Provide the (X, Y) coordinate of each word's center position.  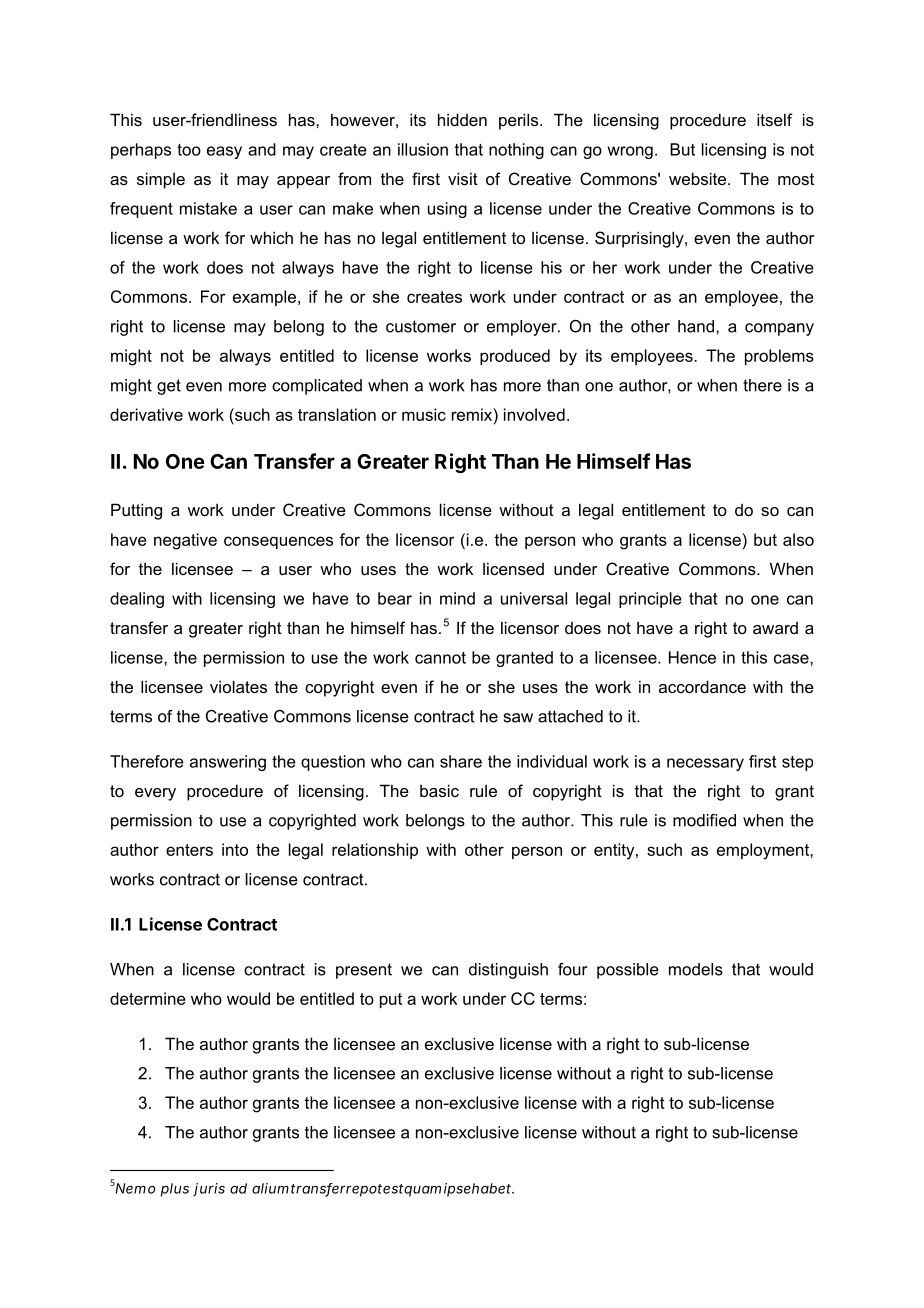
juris (209, 1190)
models (696, 969)
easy (224, 152)
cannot (440, 658)
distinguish (508, 971)
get (169, 387)
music (424, 414)
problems (779, 357)
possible (628, 971)
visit (463, 178)
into (235, 849)
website (699, 178)
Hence (692, 657)
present (364, 971)
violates (238, 686)
